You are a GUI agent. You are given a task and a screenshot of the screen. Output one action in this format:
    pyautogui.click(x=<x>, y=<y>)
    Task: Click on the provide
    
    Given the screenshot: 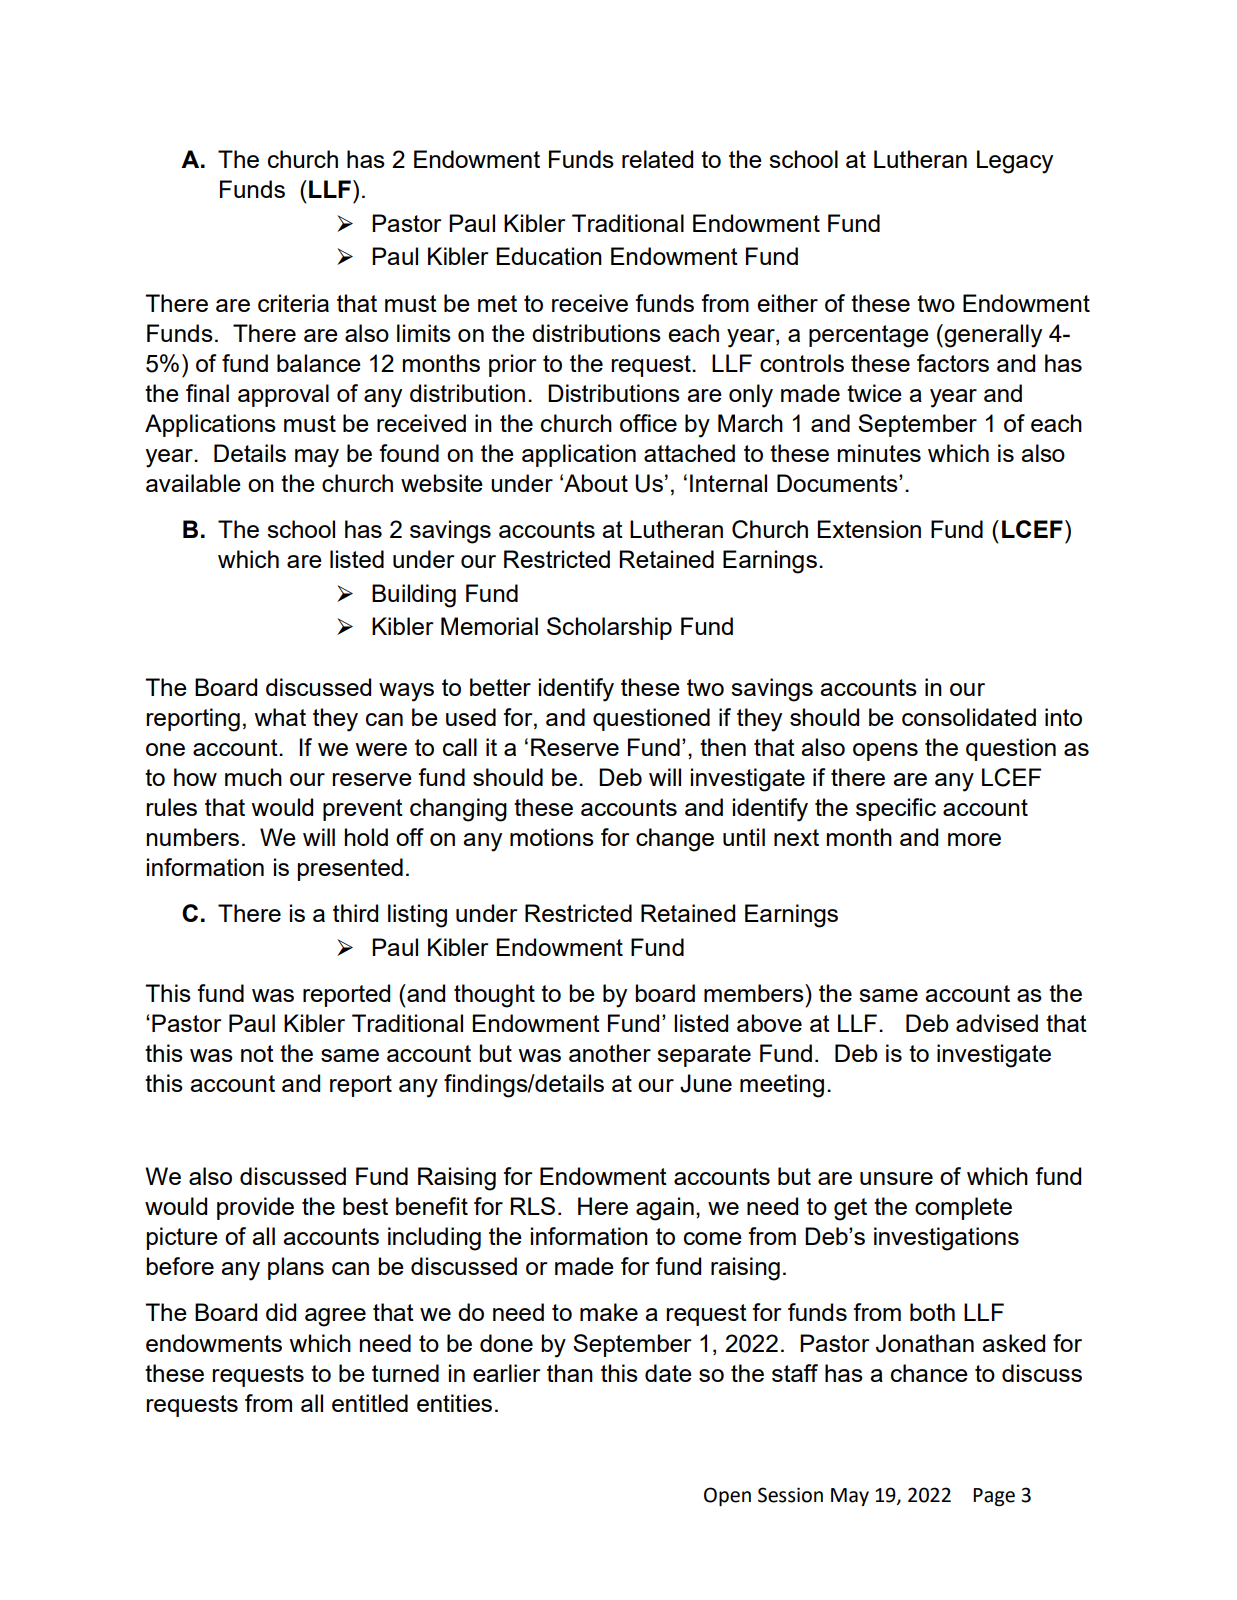 What is the action you would take?
    pyautogui.click(x=255, y=1208)
